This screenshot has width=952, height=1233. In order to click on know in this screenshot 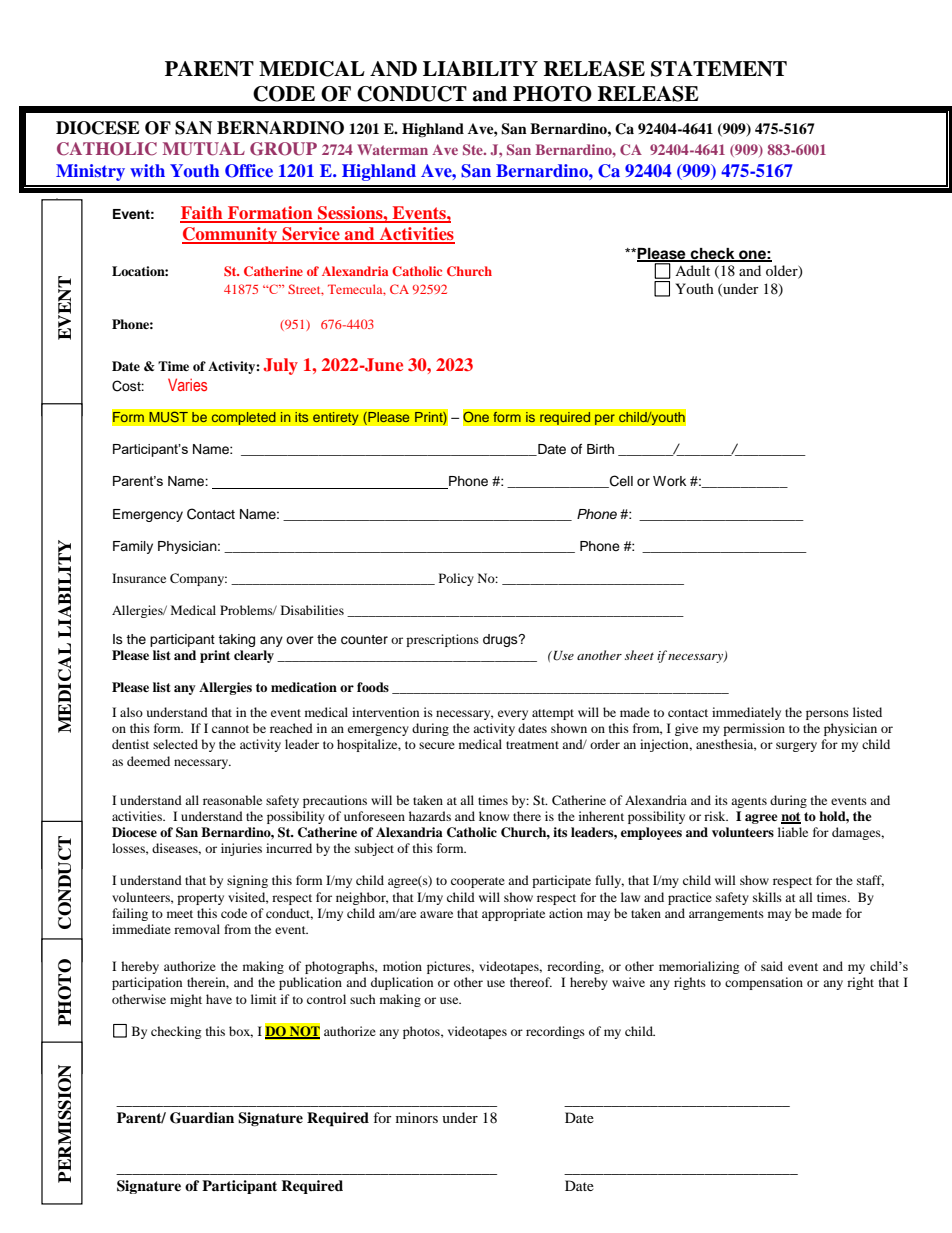, I will do `click(494, 816)`.
